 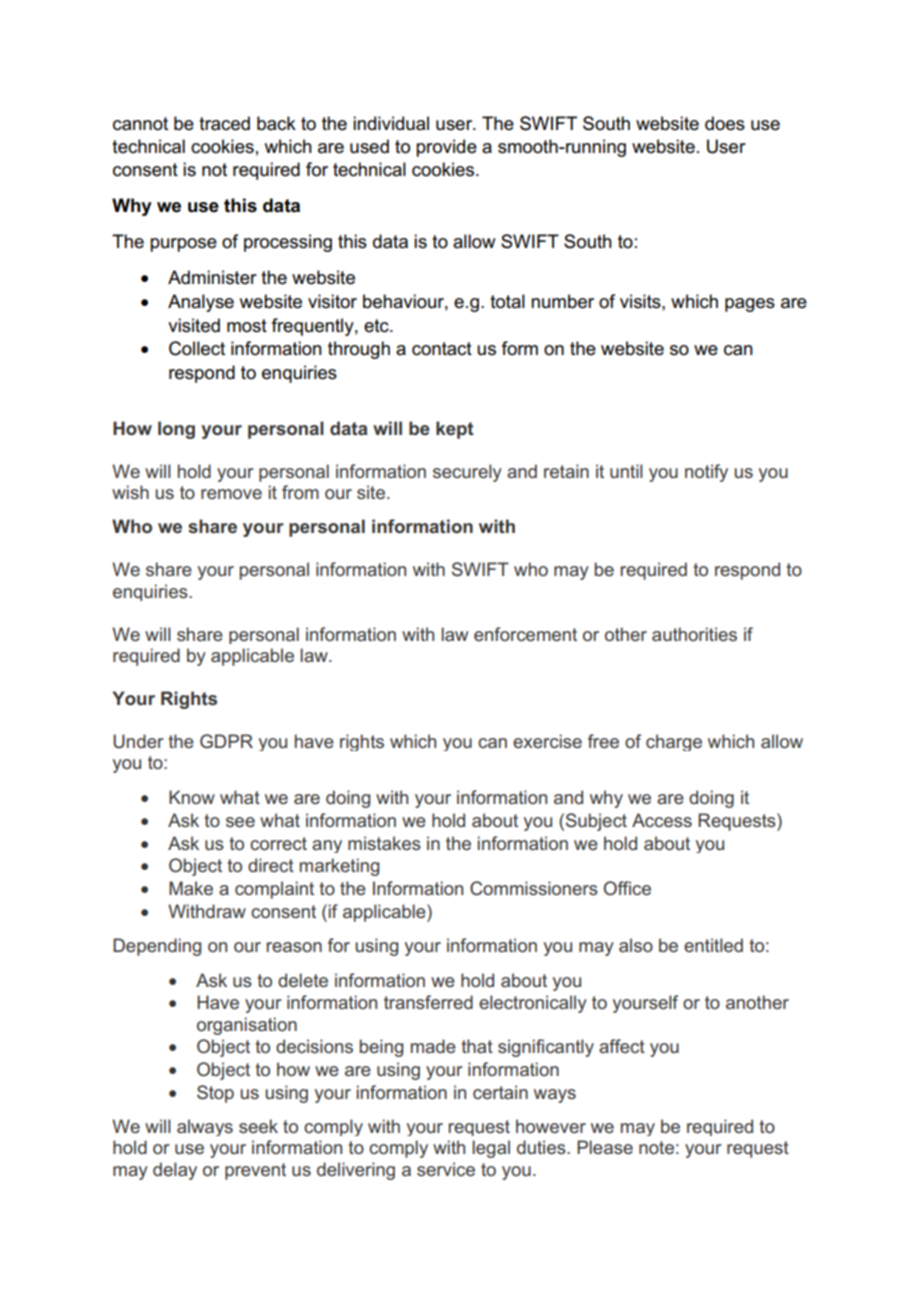 What do you see at coordinates (605, 1147) in the page?
I see `Please` at bounding box center [605, 1147].
